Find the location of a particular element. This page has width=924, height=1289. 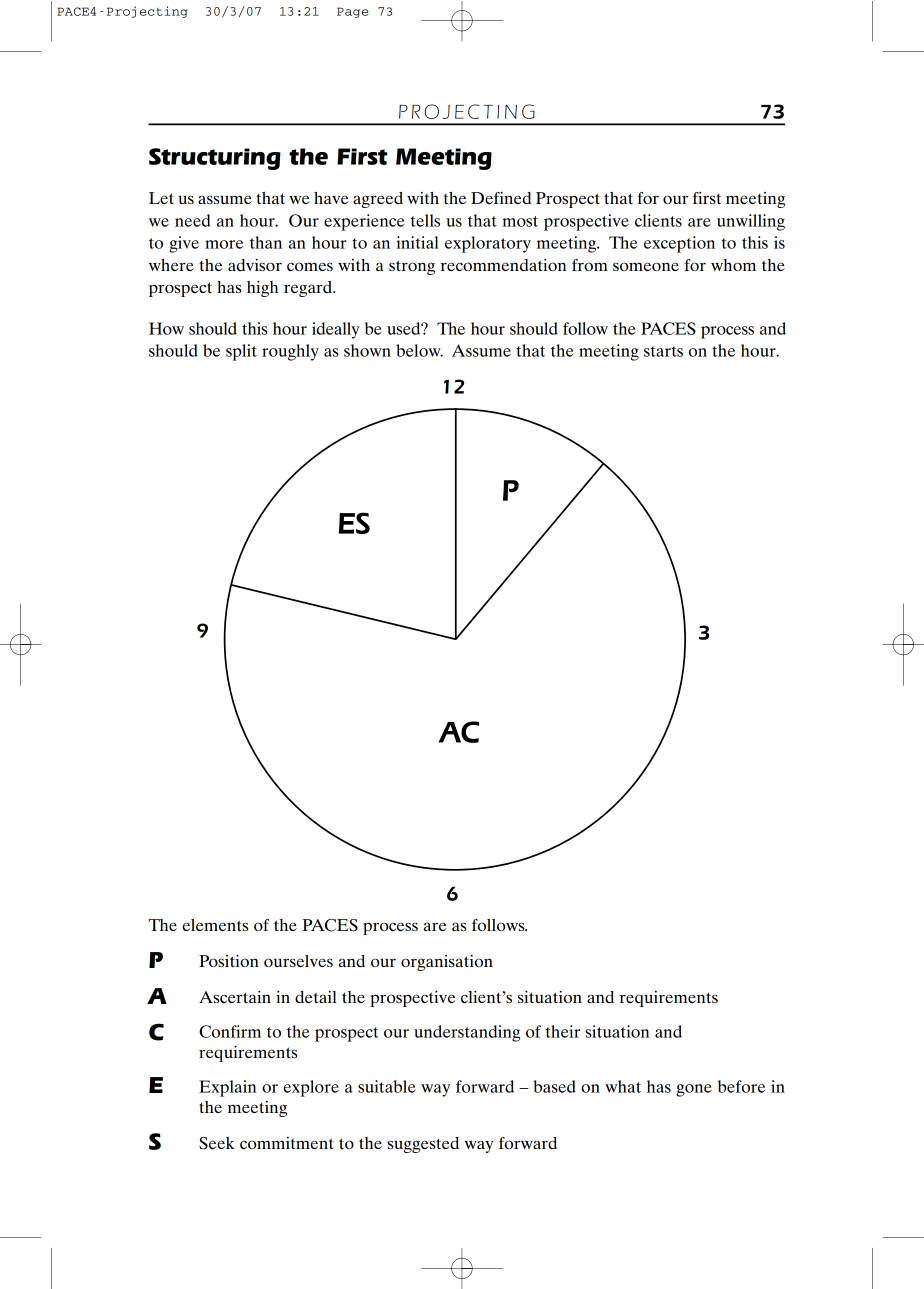

starts is located at coordinates (663, 351).
